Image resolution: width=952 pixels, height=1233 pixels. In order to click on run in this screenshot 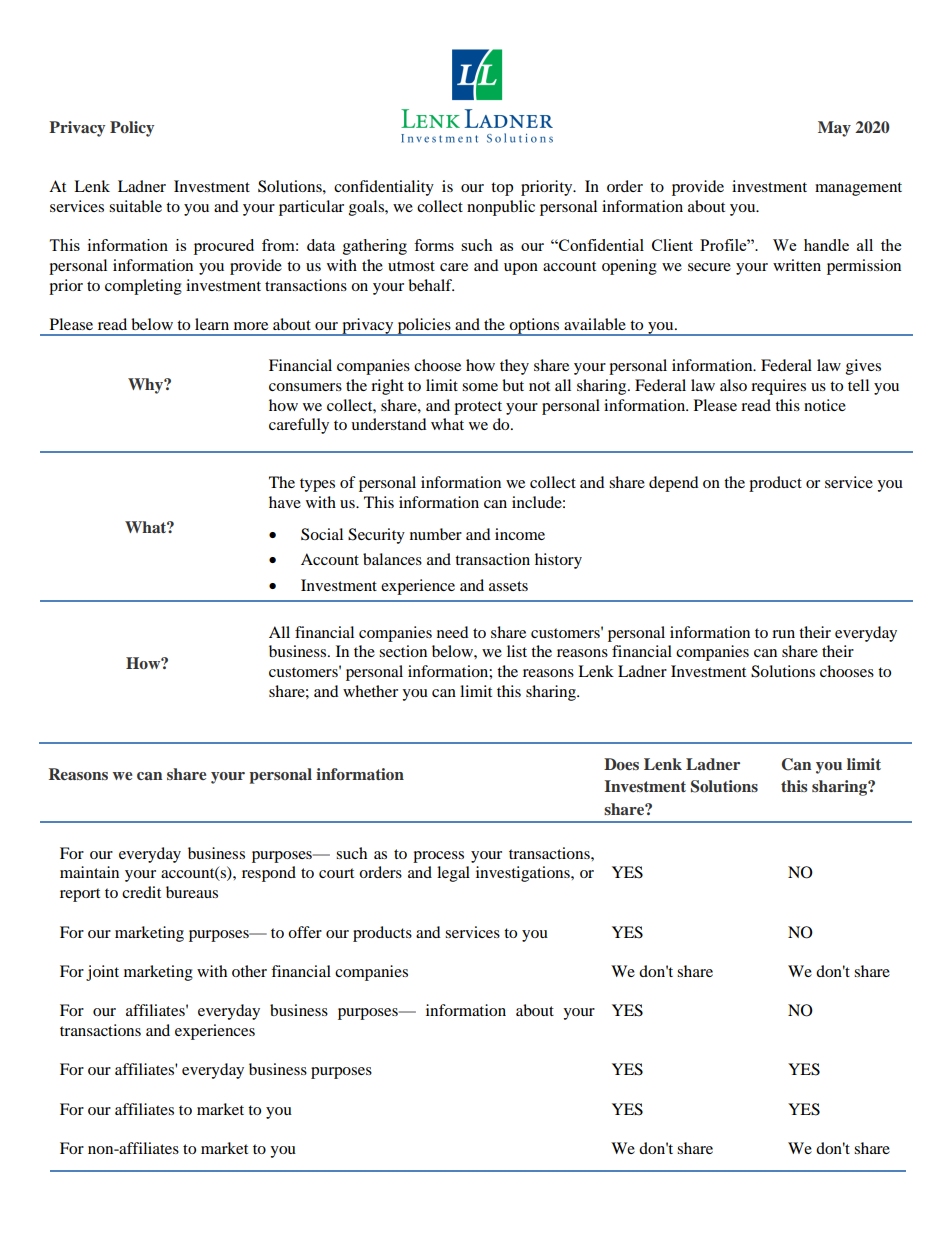, I will do `click(783, 634)`.
